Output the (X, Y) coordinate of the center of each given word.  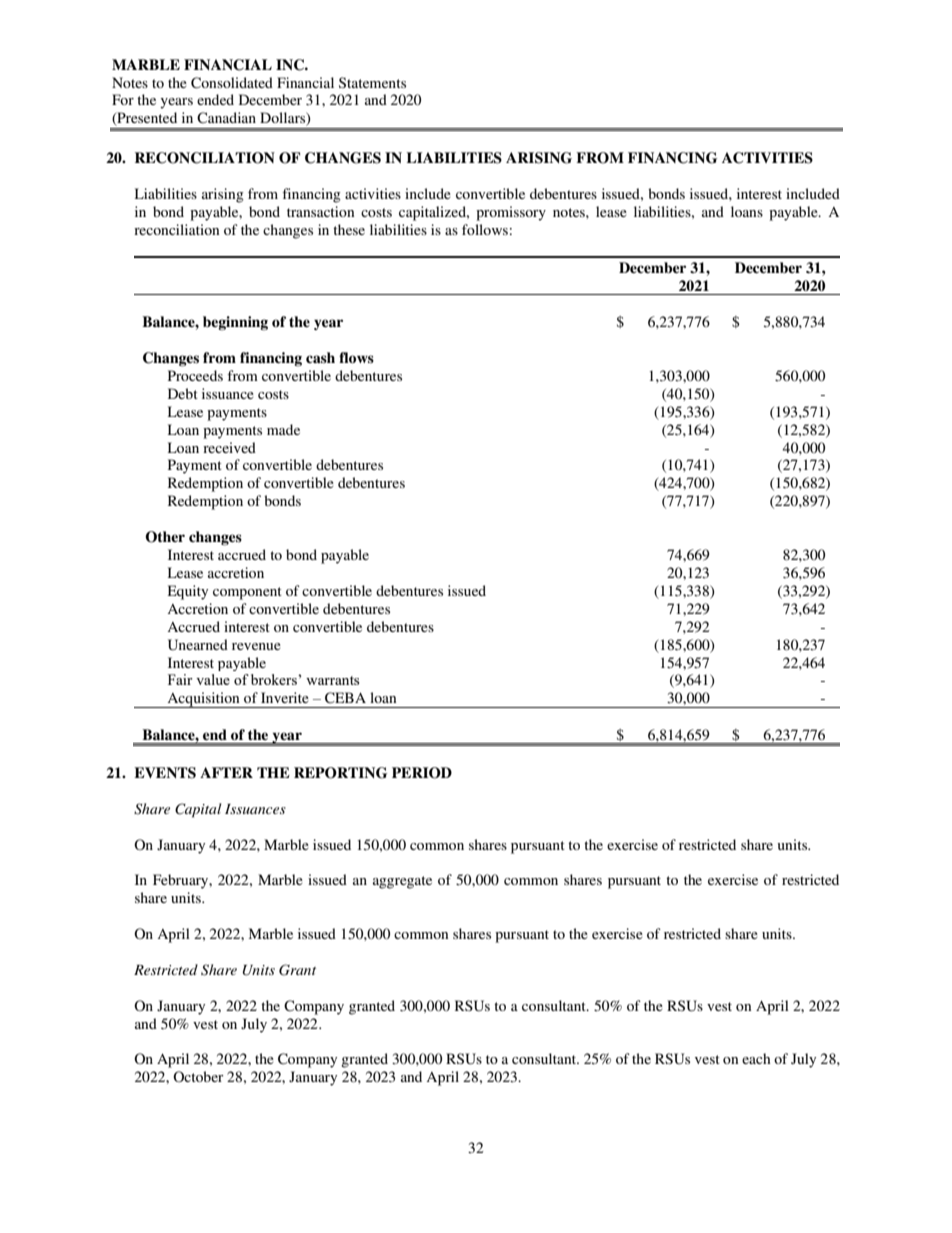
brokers (275, 679)
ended (215, 99)
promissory (511, 213)
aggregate (402, 882)
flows (356, 357)
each (756, 1058)
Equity (188, 592)
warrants (332, 680)
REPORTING (340, 773)
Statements (372, 82)
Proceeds (195, 375)
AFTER (226, 772)
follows (485, 229)
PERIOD (422, 773)
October (198, 1076)
